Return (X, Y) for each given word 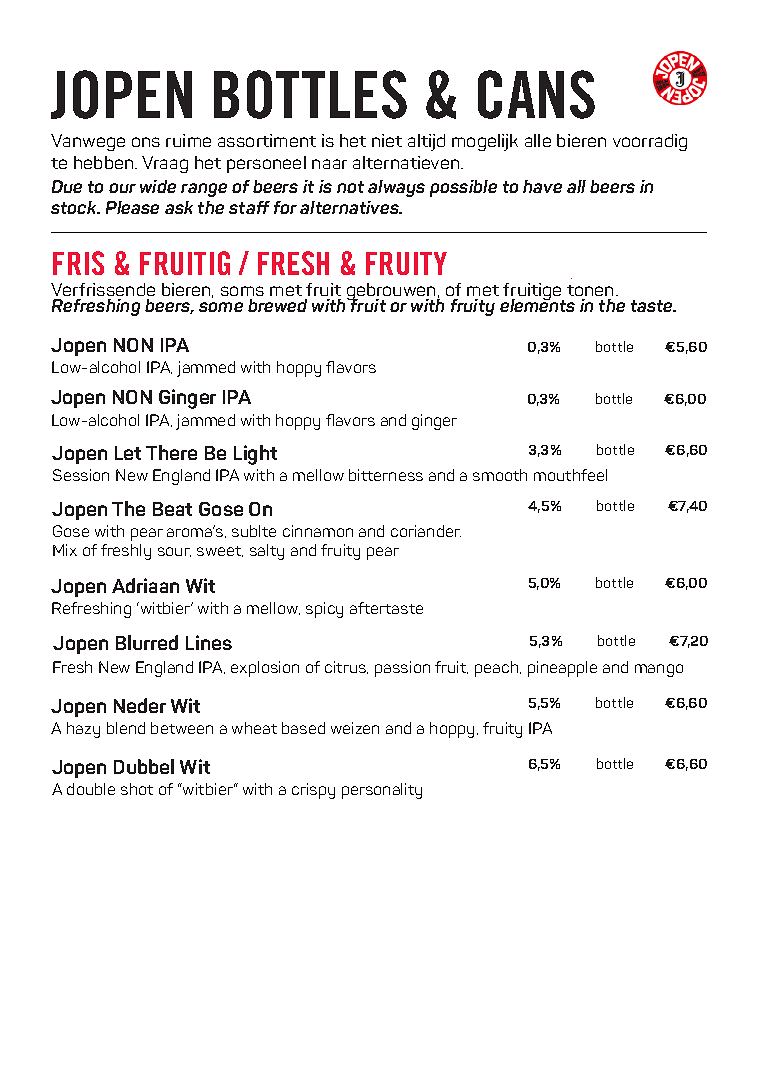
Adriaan (145, 585)
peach (498, 669)
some (221, 307)
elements (537, 304)
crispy (313, 791)
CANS (536, 94)
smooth (500, 475)
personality (382, 791)
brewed (277, 305)
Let (128, 453)
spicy (324, 610)
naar (329, 164)
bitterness (386, 475)
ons (146, 142)
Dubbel (144, 766)
